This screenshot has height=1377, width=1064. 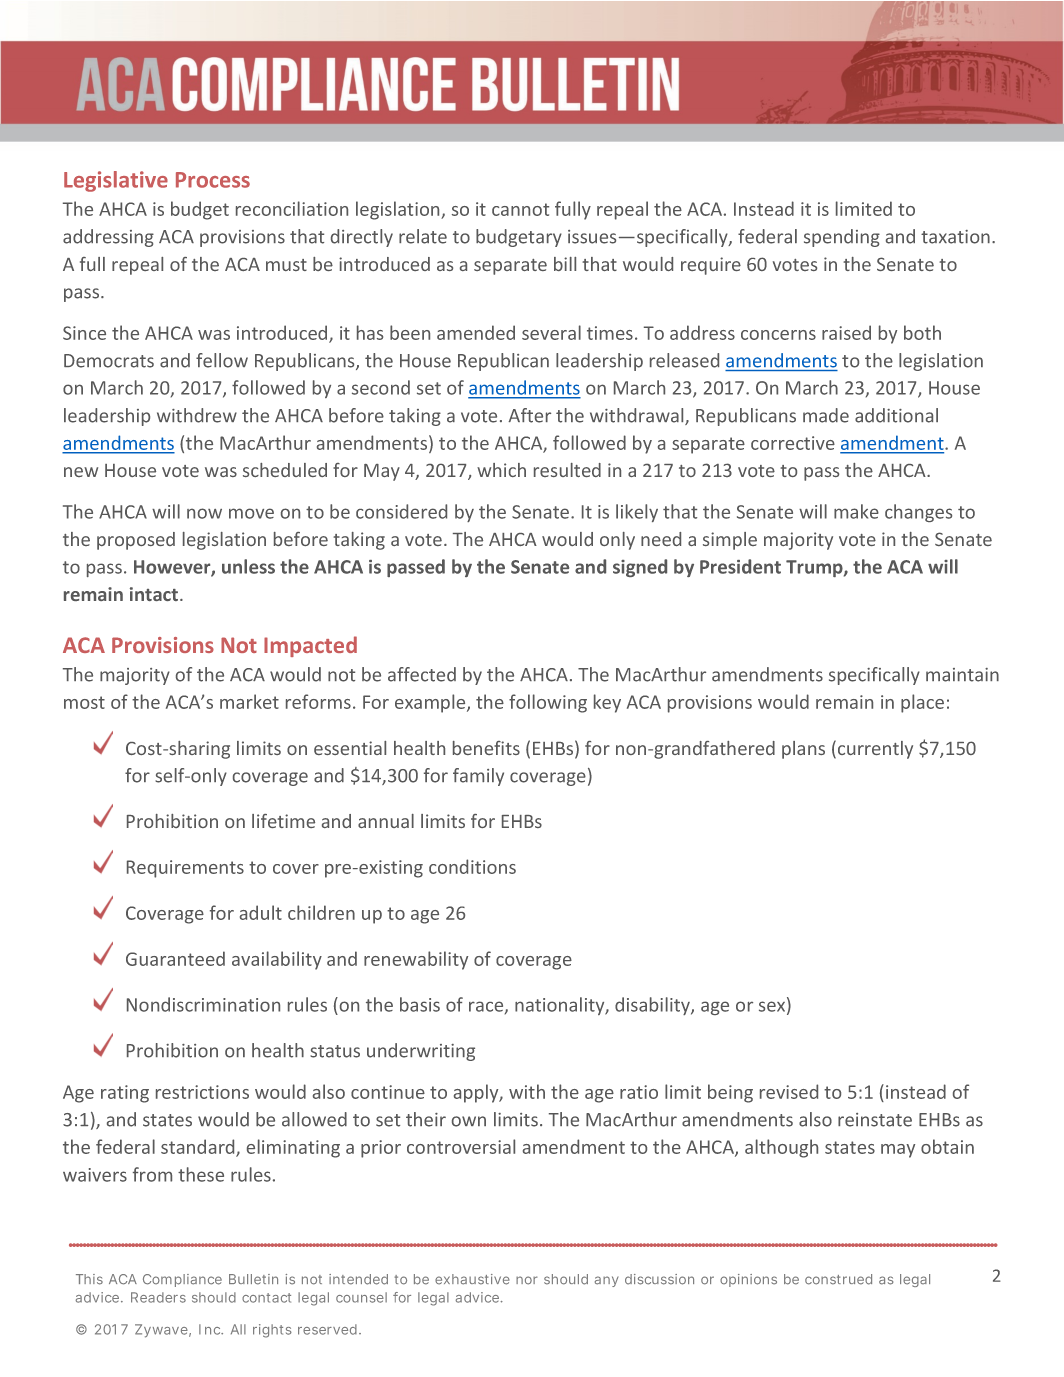 I want to click on make, so click(x=856, y=511).
